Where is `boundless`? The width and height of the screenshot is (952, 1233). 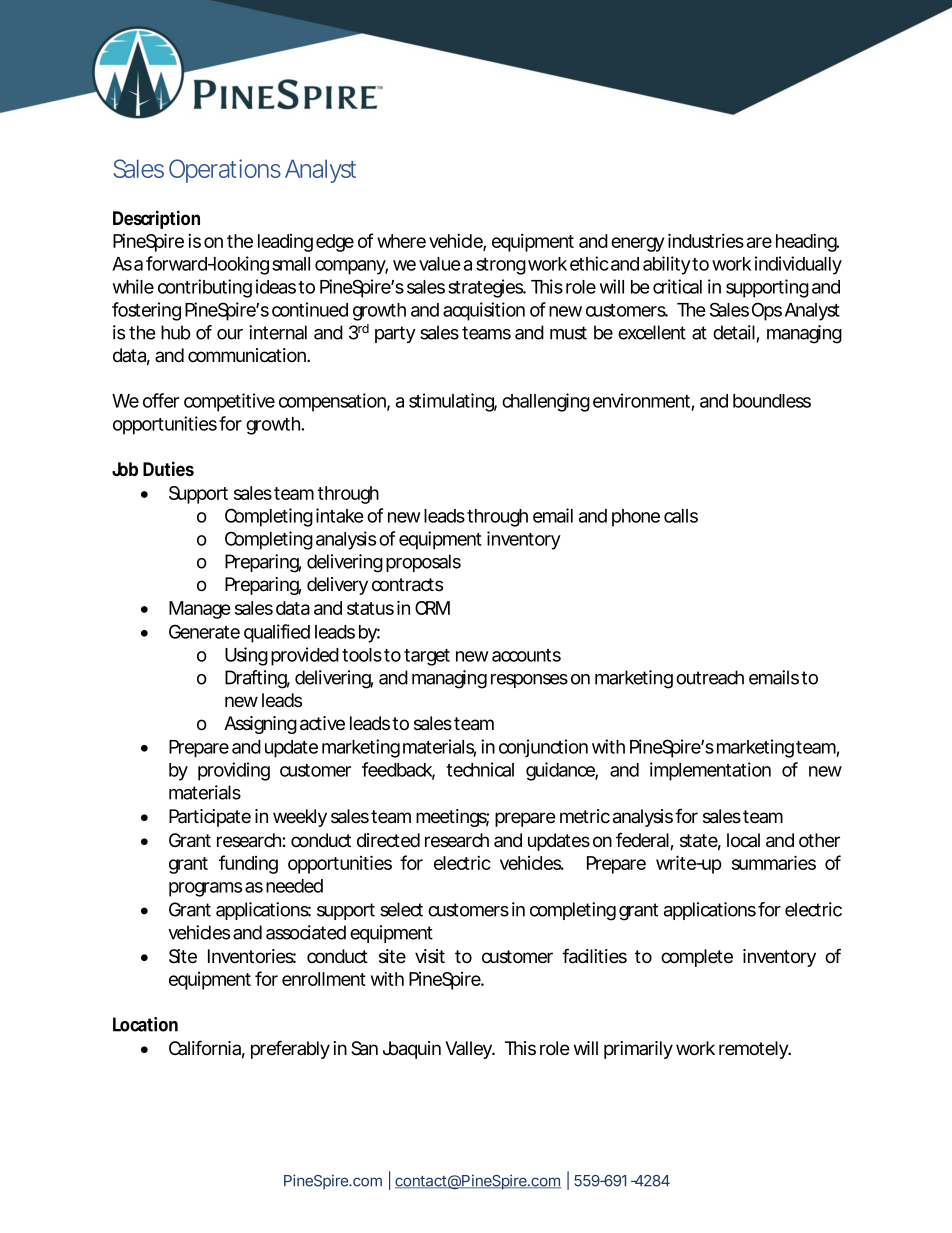
boundless is located at coordinates (772, 401).
